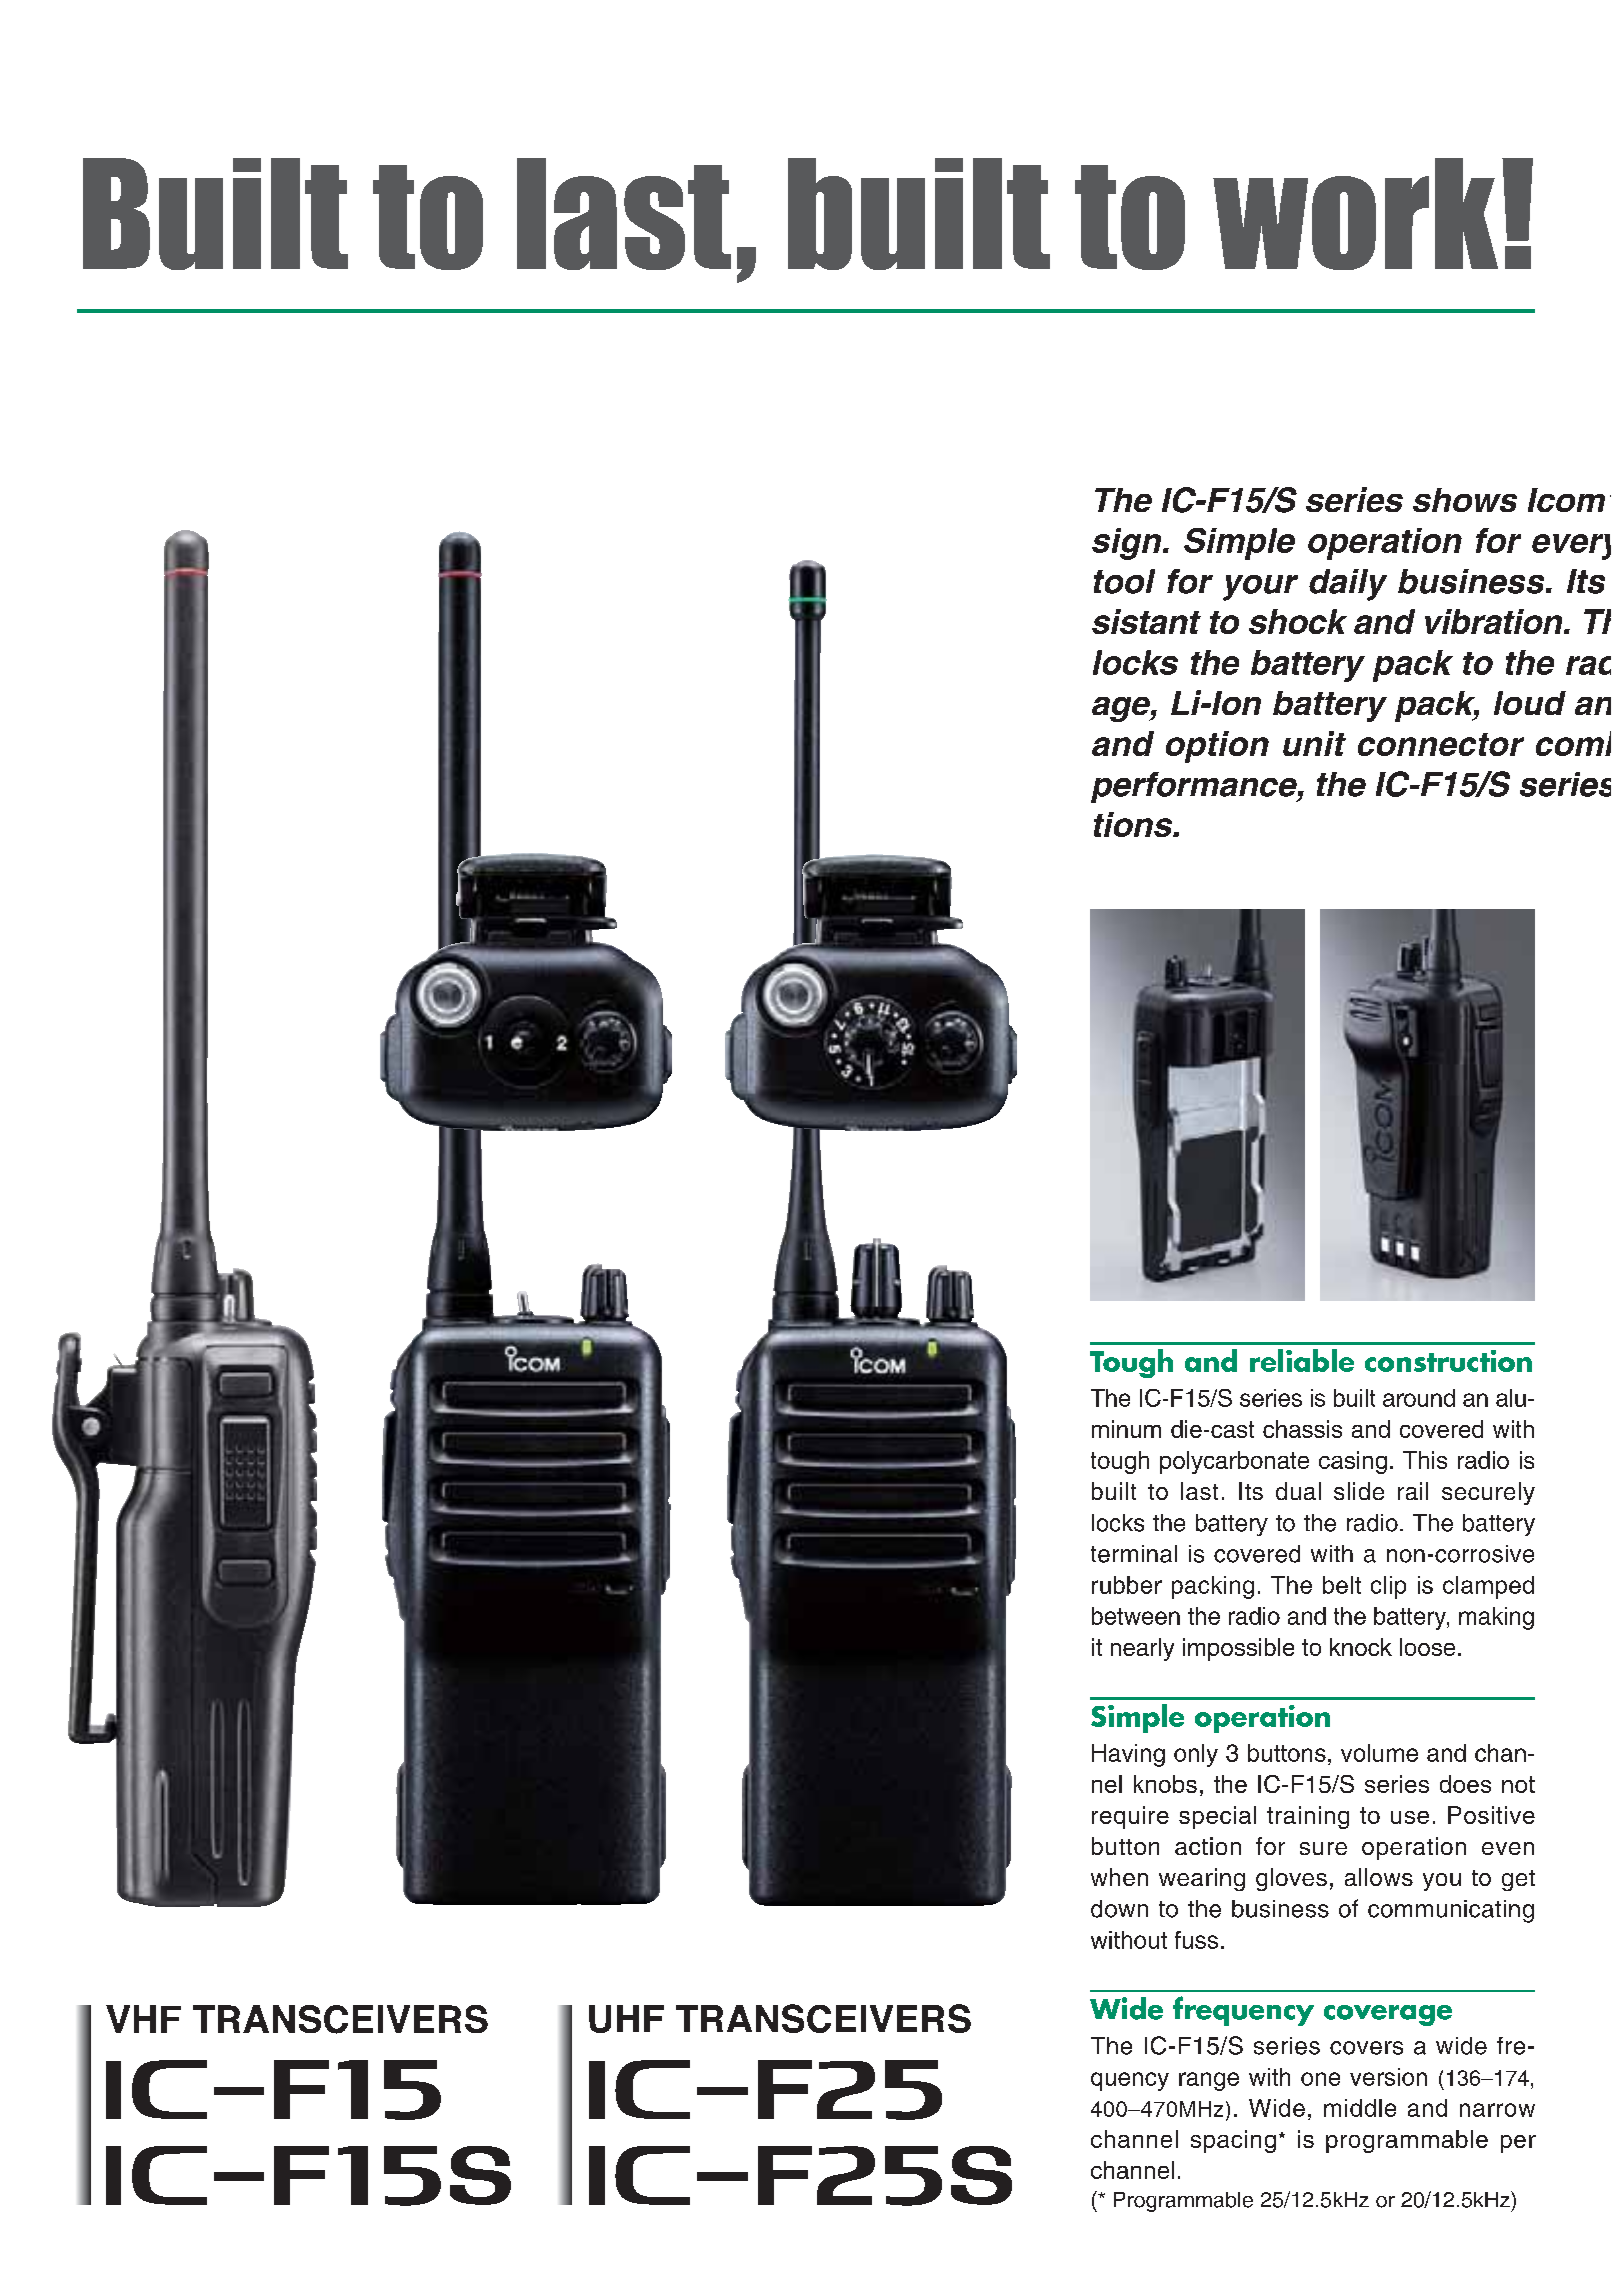 Image resolution: width=1612 pixels, height=2282 pixels. What do you see at coordinates (1355, 214) in the screenshot?
I see `work` at bounding box center [1355, 214].
